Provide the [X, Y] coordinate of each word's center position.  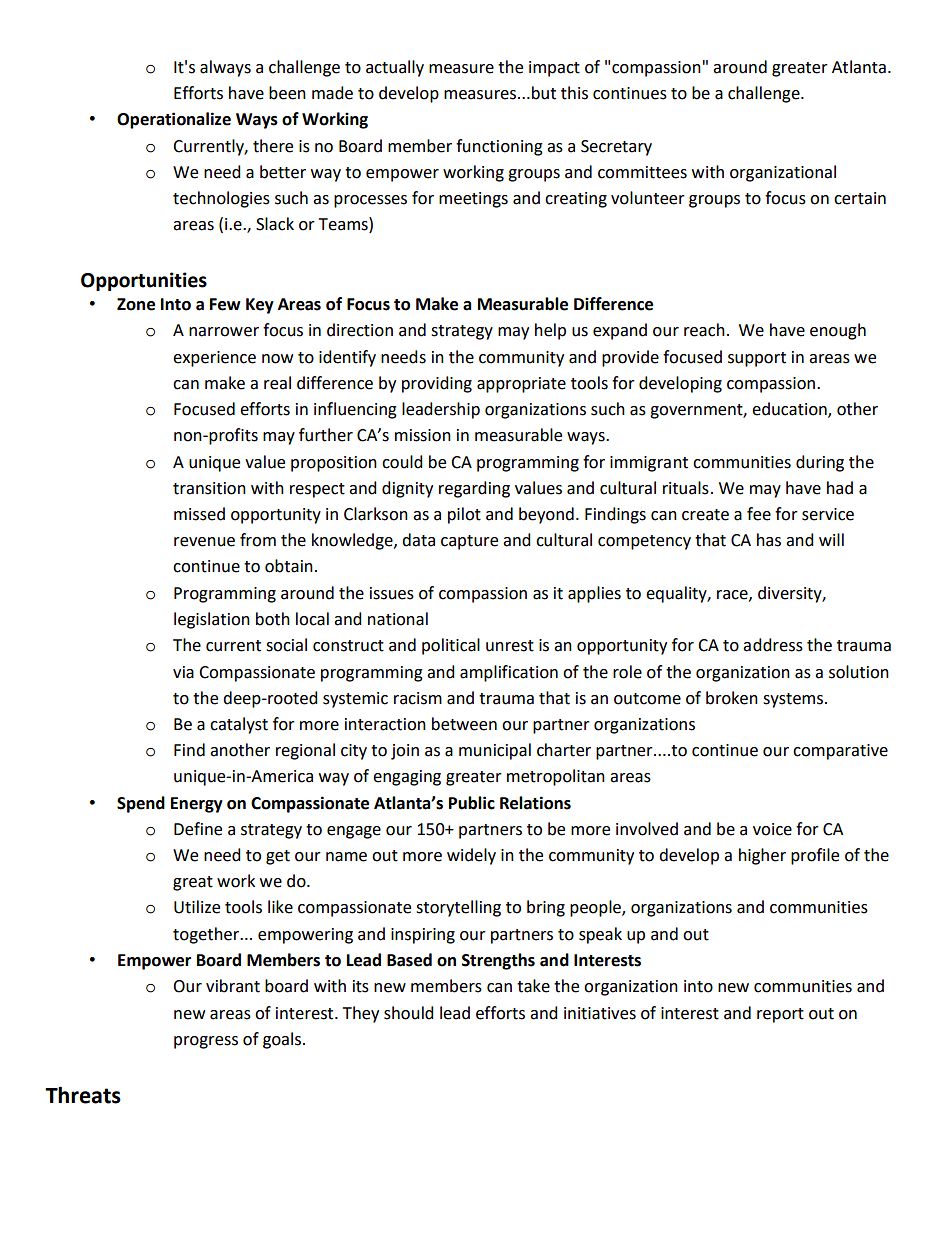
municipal [495, 751]
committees [642, 172]
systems [794, 700]
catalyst [239, 725]
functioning [499, 147]
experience [214, 359]
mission [423, 435]
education [790, 410]
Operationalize [174, 120]
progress [206, 1042]
